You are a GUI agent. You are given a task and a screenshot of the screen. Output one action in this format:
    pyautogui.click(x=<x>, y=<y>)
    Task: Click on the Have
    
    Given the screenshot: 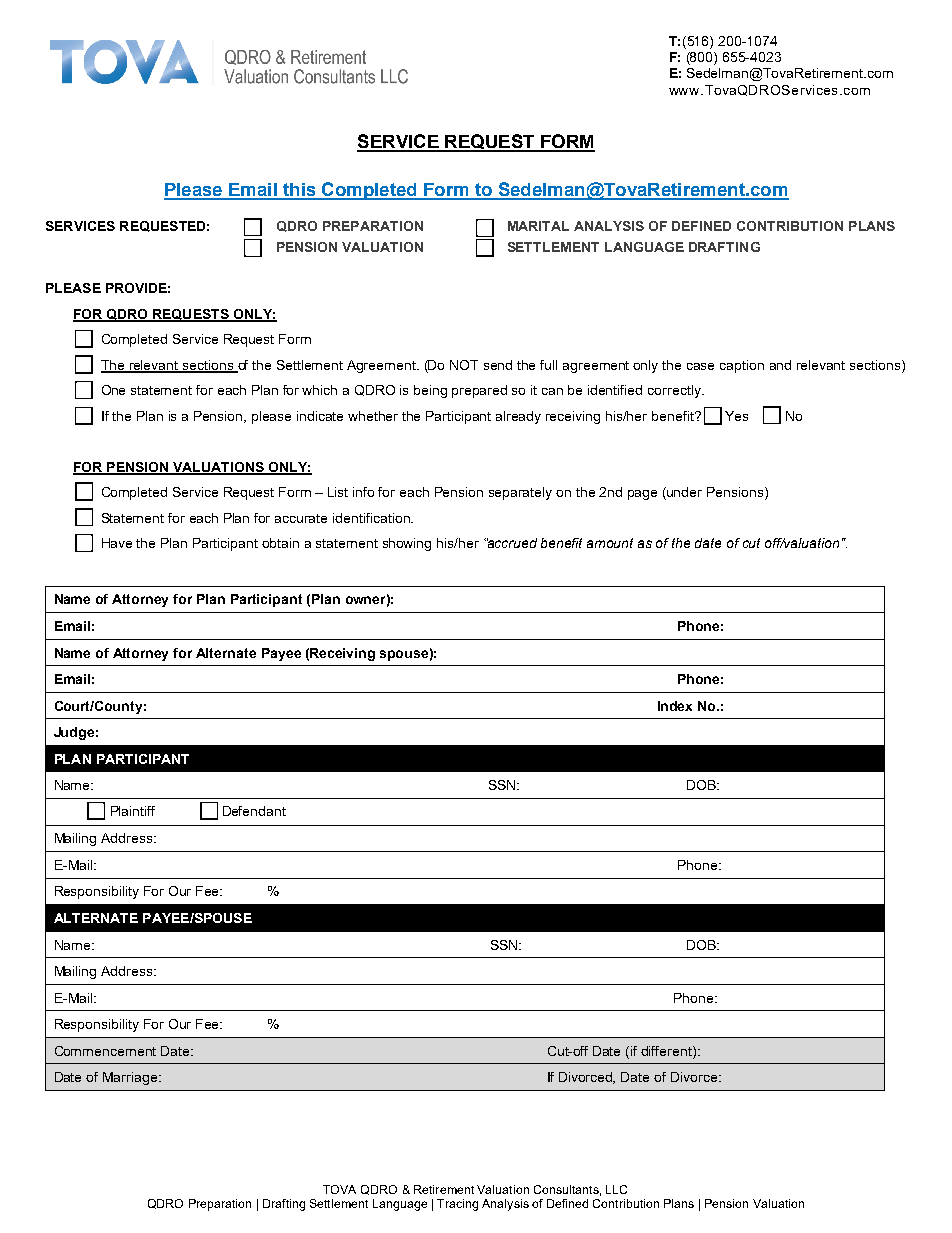 What is the action you would take?
    pyautogui.click(x=117, y=543)
